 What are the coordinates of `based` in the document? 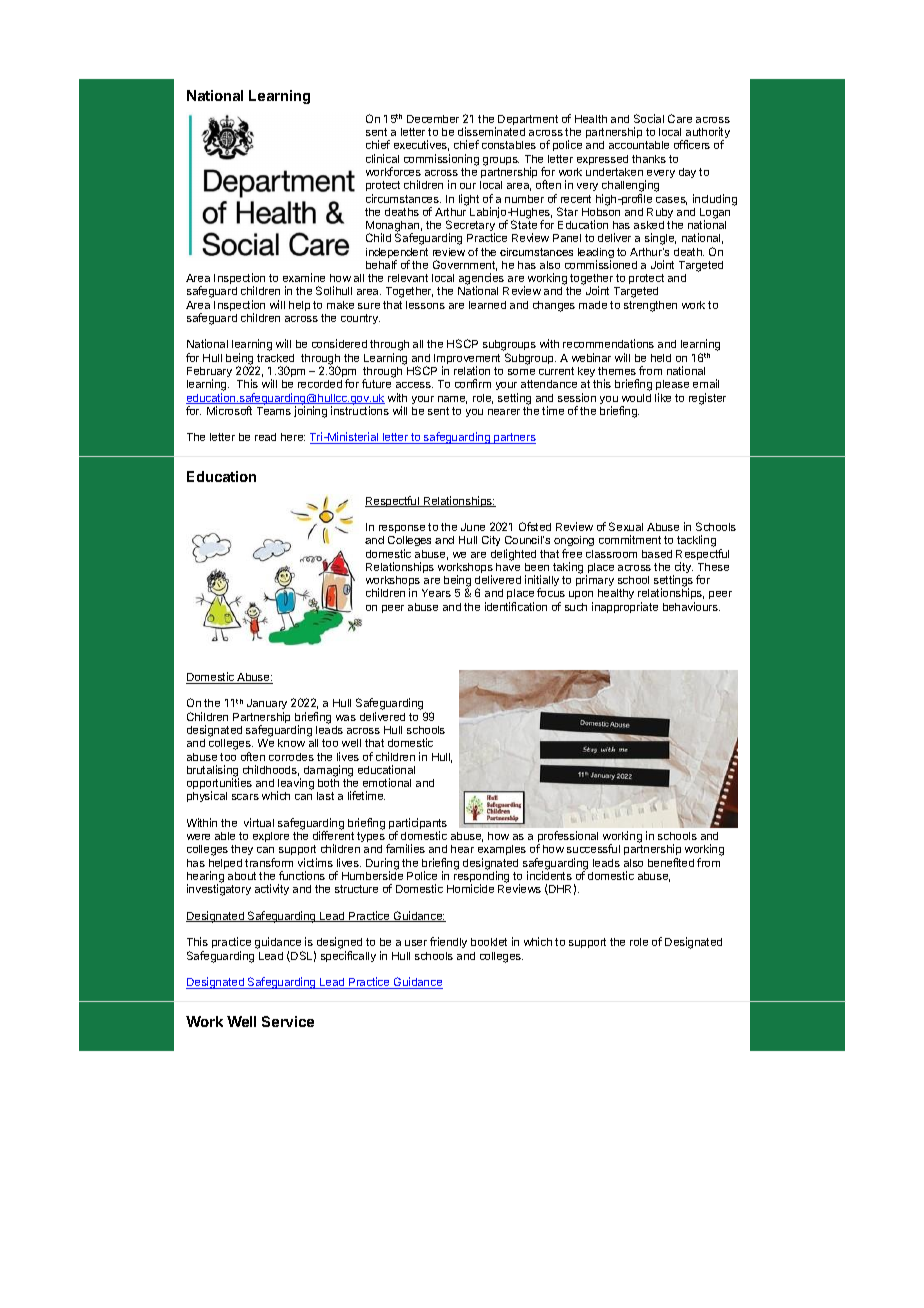 It's located at (657, 554).
